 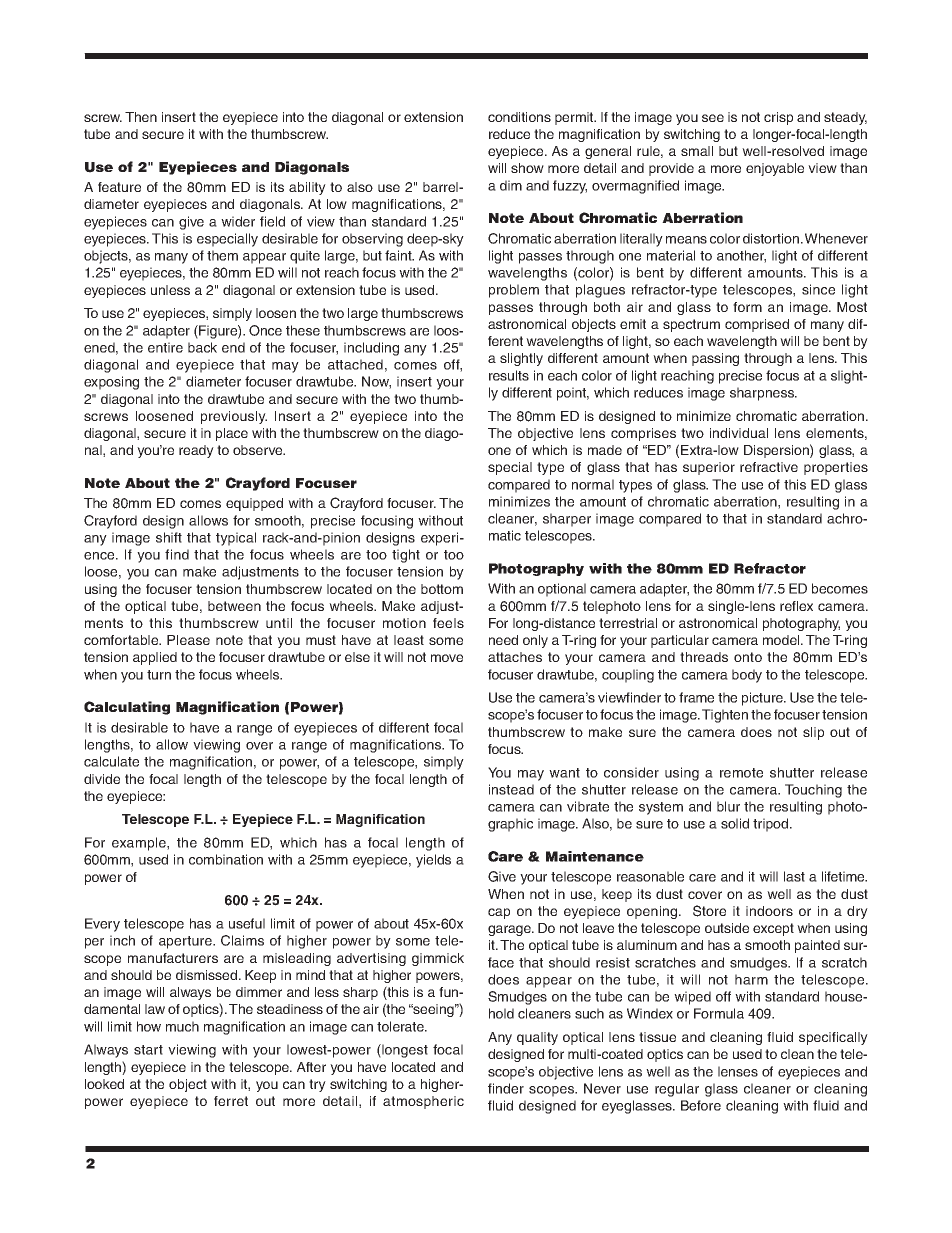 What do you see at coordinates (527, 168) in the screenshot?
I see `show` at bounding box center [527, 168].
